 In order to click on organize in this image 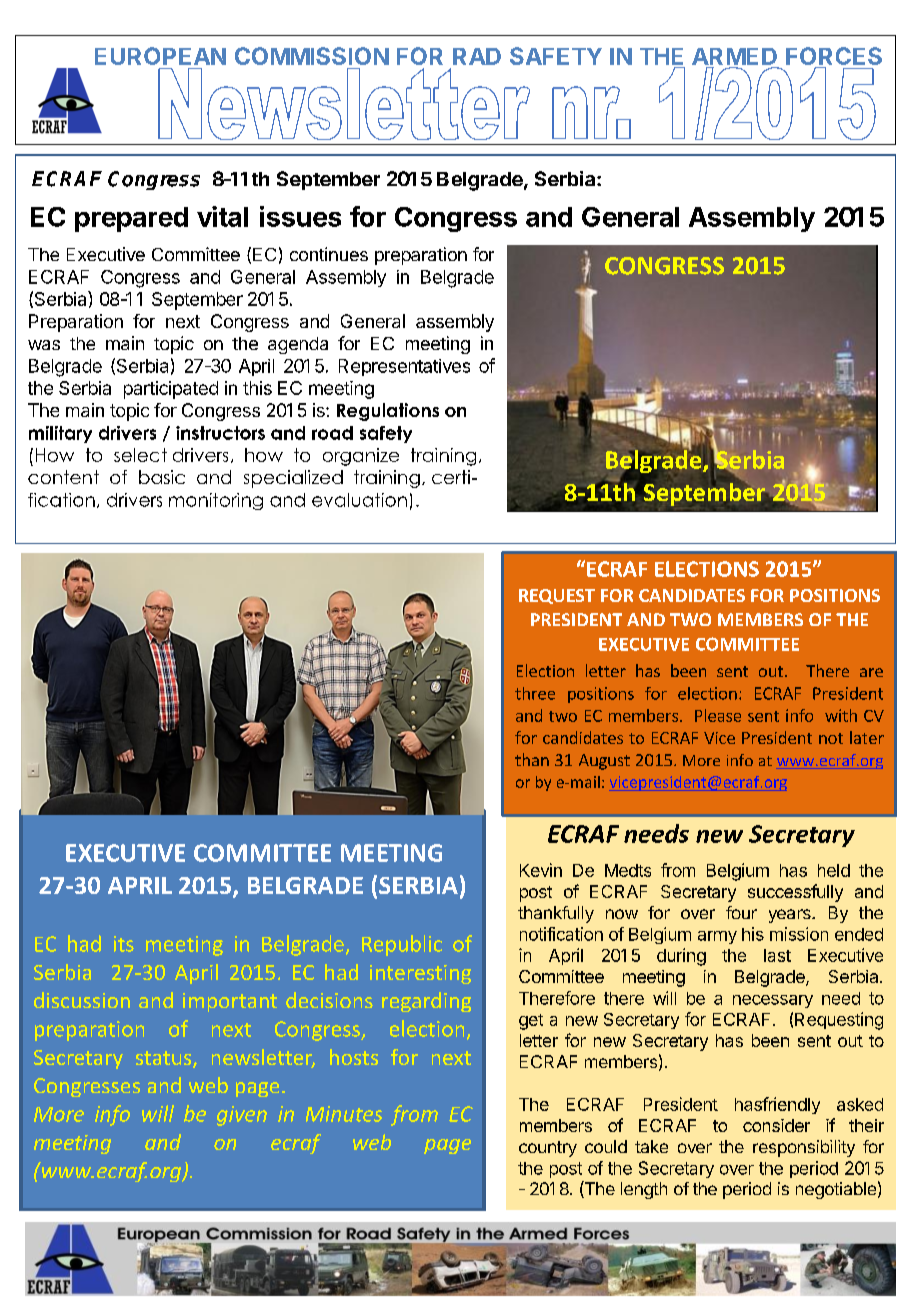, I will do `click(361, 457)`.
